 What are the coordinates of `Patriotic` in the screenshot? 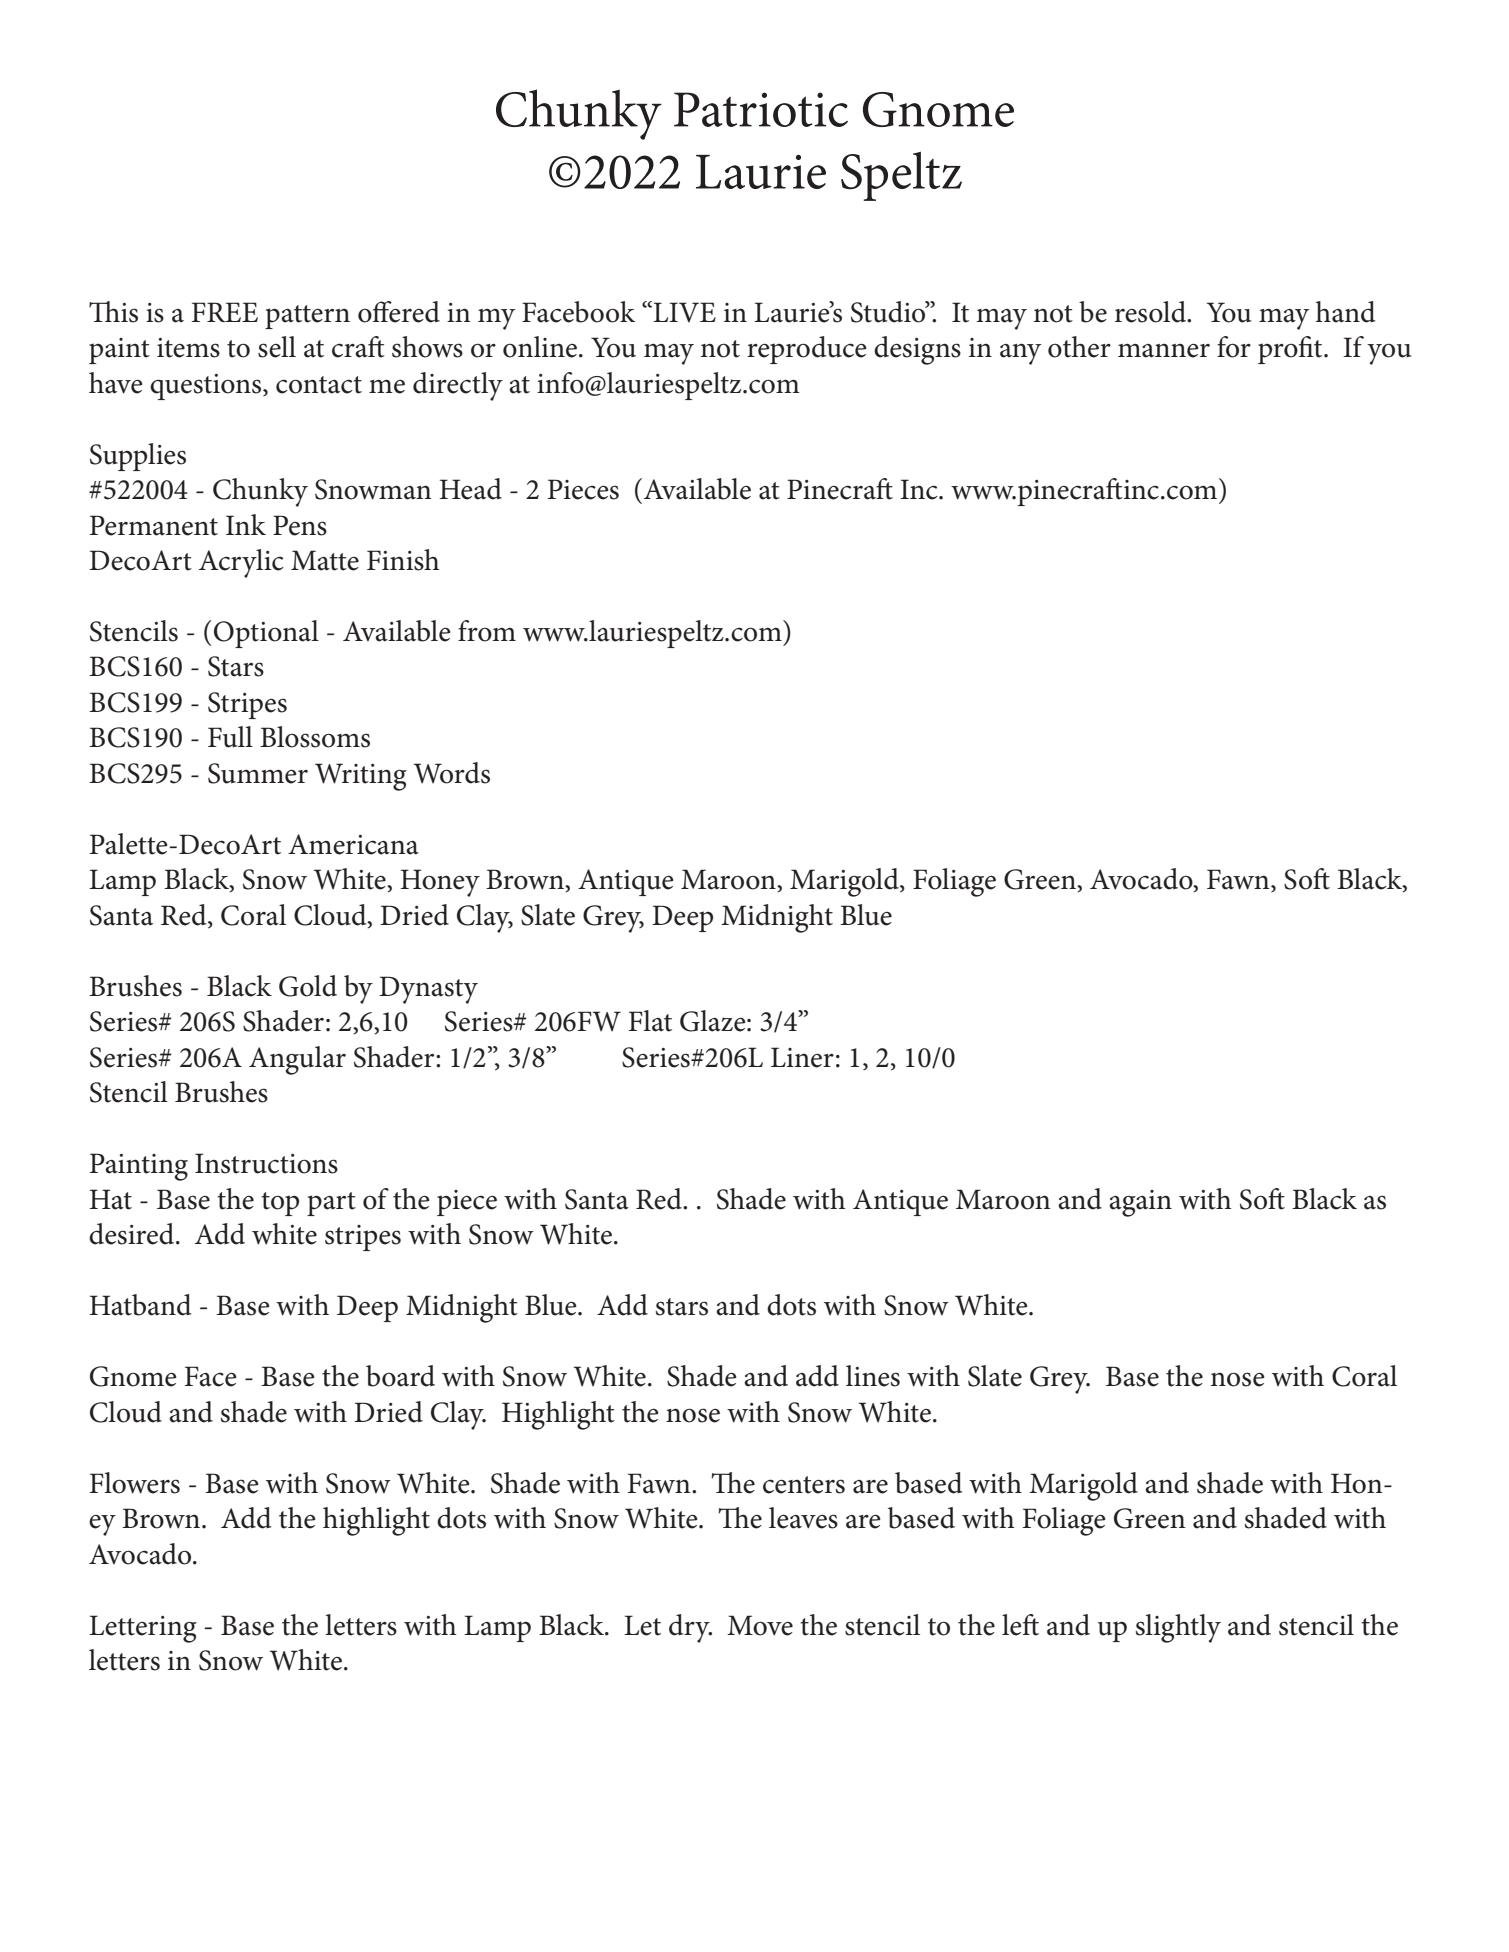 It's located at (761, 109).
